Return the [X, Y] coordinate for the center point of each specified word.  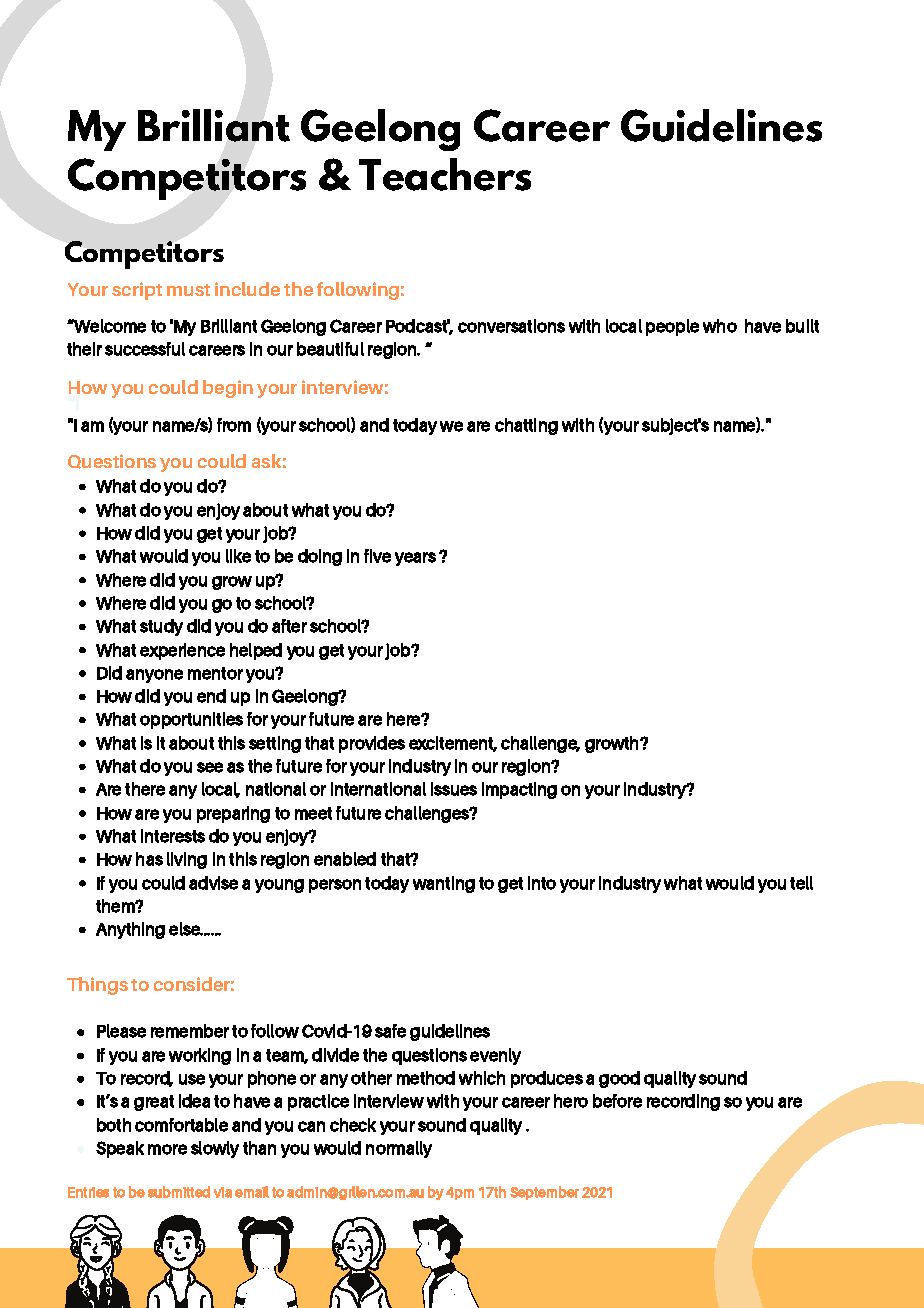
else [186, 929]
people [672, 327]
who [720, 326]
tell [801, 883]
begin [228, 389]
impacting [519, 790]
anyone [154, 676]
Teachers [445, 174]
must [188, 290]
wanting [444, 884]
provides [372, 744]
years [415, 559]
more [167, 1149]
